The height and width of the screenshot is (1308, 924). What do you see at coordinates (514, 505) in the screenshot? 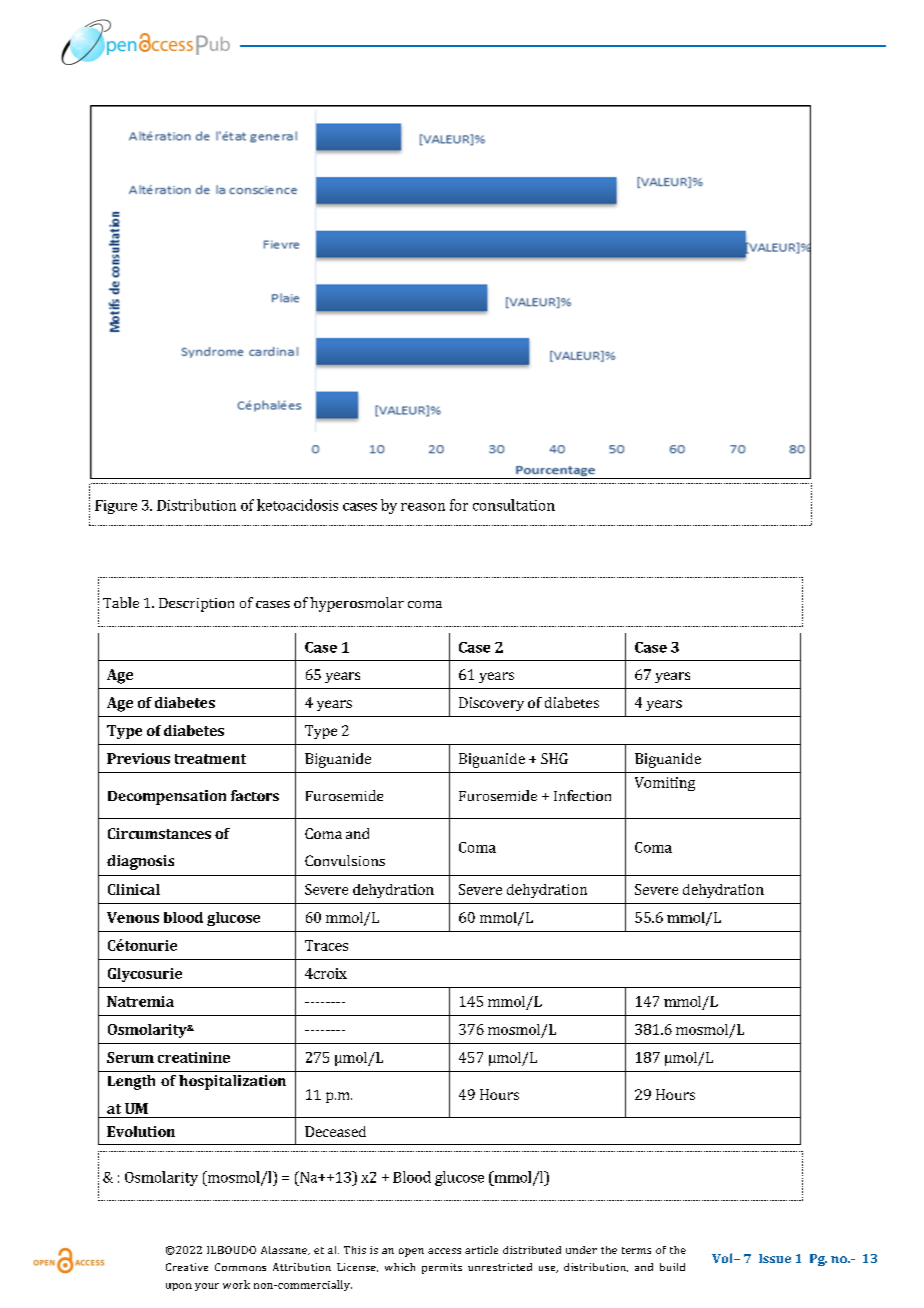
I see `consultation` at bounding box center [514, 505].
